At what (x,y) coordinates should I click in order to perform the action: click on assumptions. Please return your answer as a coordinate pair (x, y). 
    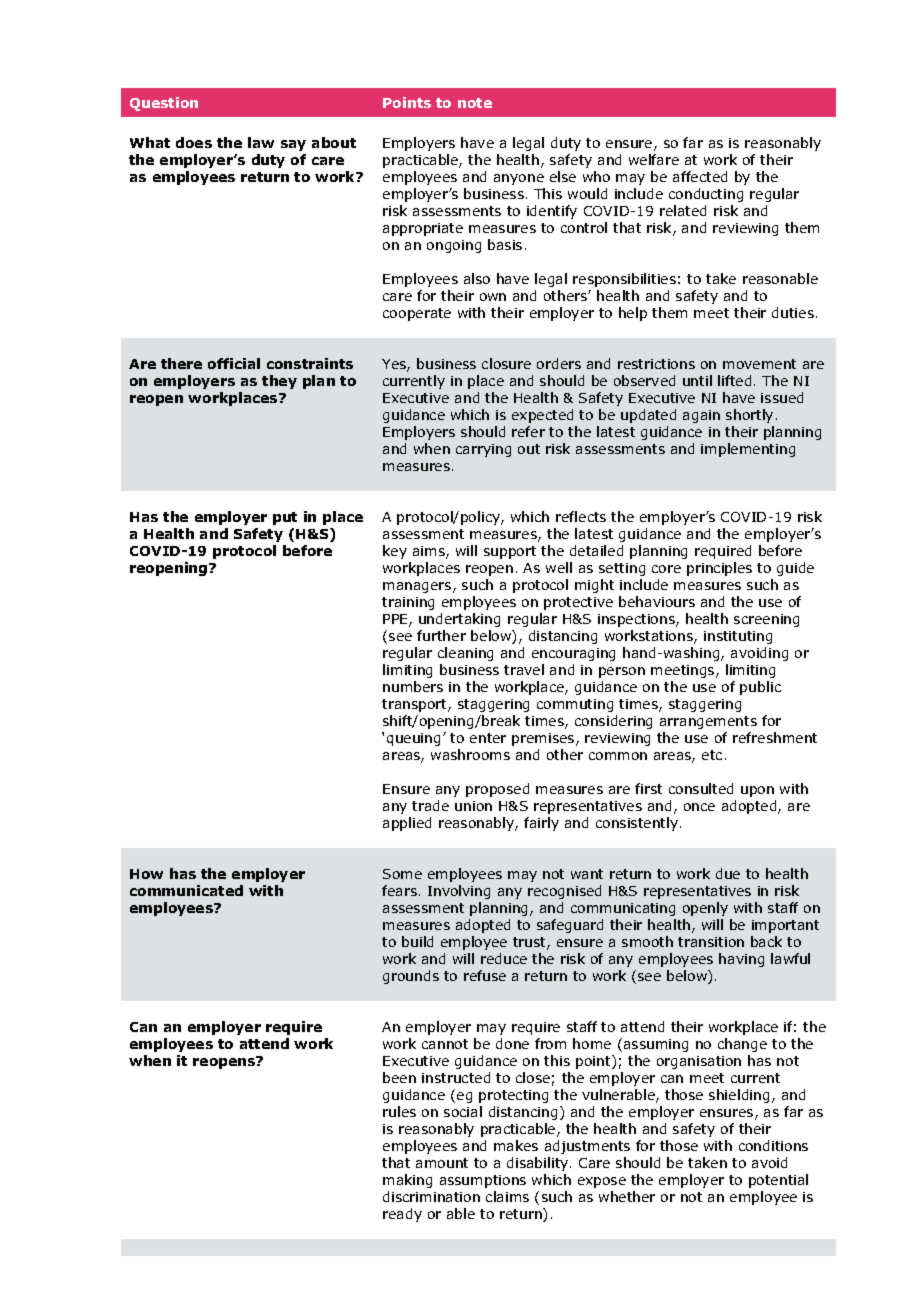
    Looking at the image, I should click on (483, 1181).
